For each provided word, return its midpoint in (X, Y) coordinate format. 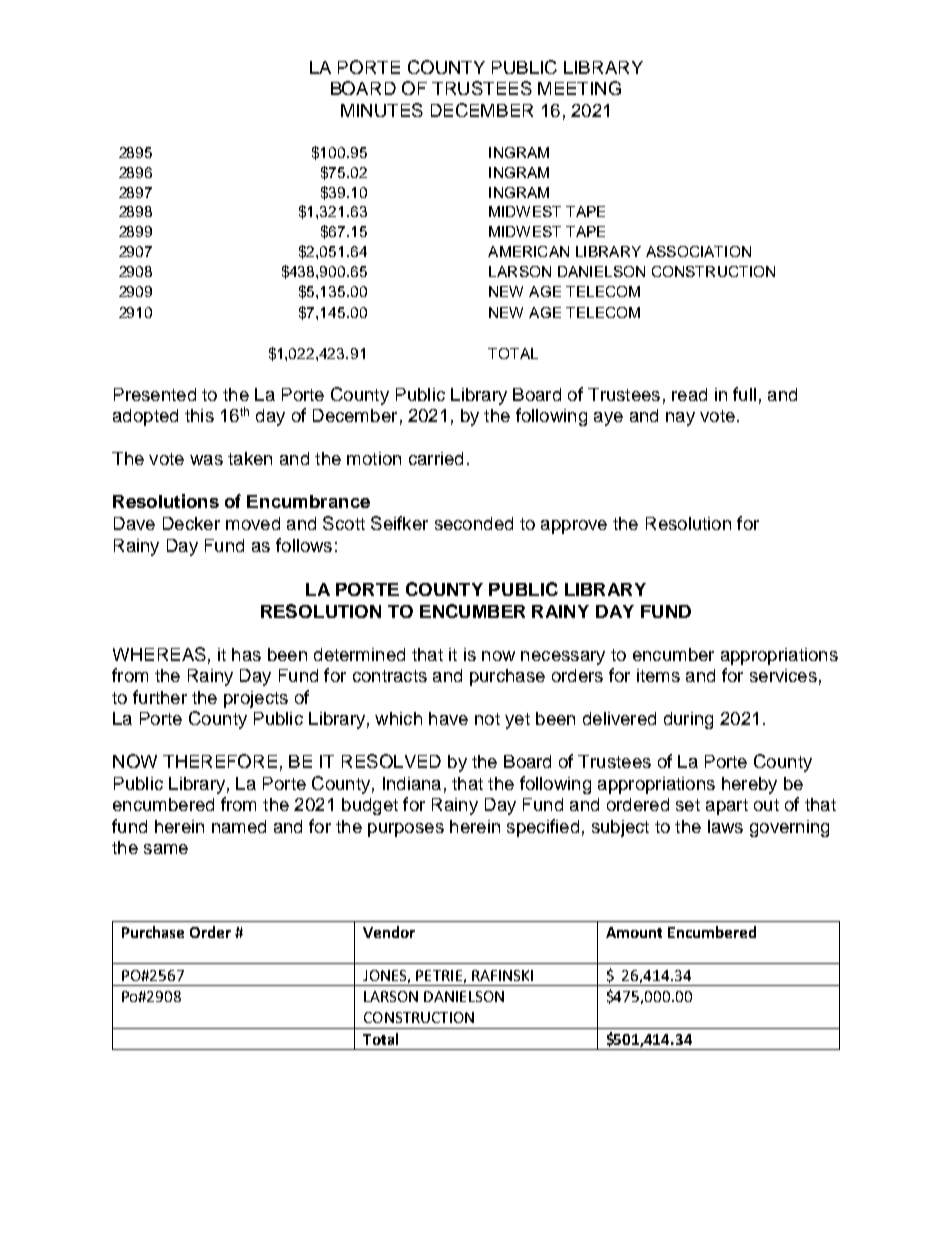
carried (436, 458)
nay (680, 419)
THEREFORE (220, 761)
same (166, 849)
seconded (474, 523)
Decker (191, 523)
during (688, 720)
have (448, 718)
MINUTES (382, 110)
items (658, 675)
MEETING (579, 88)
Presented (155, 394)
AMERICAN (528, 251)
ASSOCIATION (698, 251)
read (689, 394)
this (199, 415)
